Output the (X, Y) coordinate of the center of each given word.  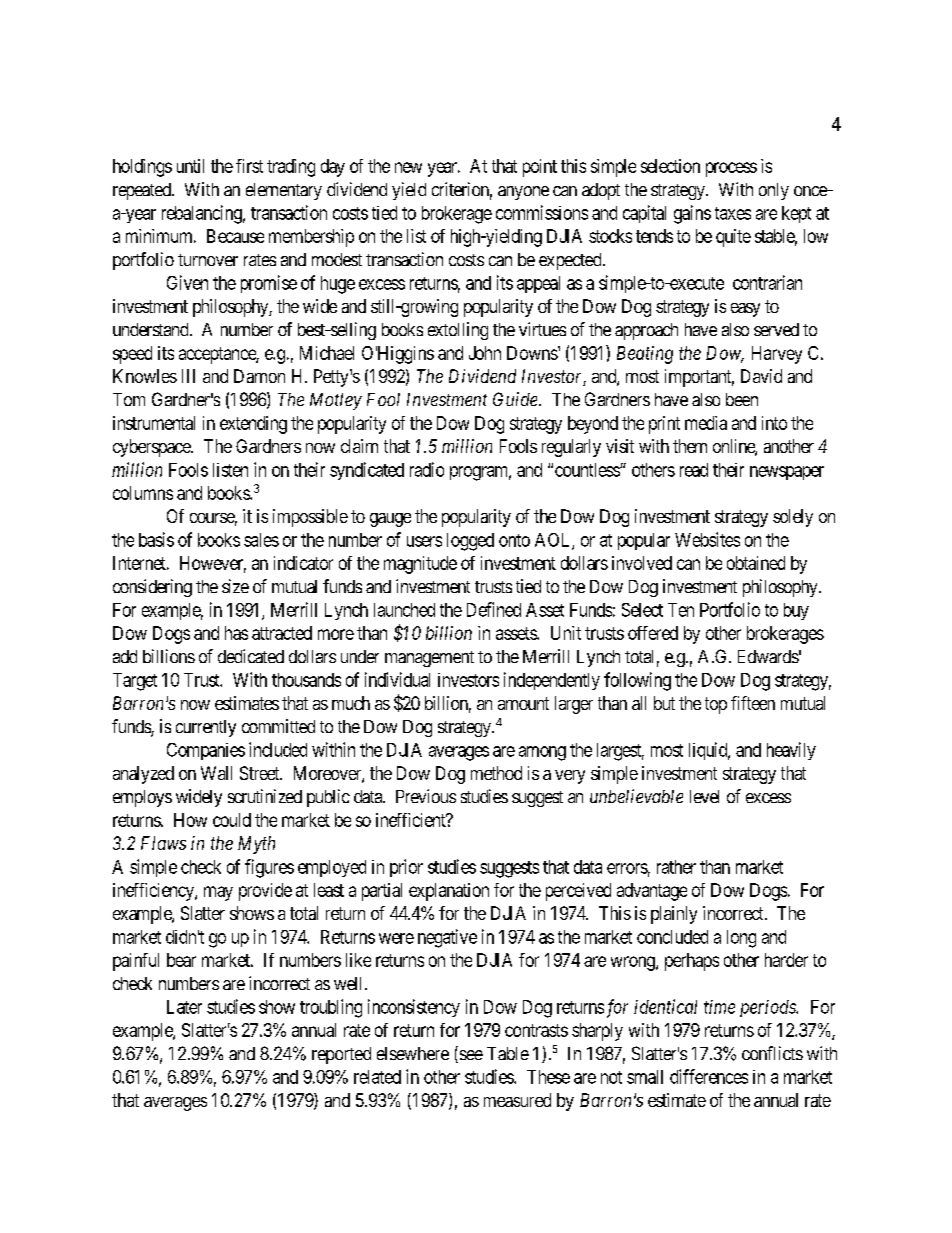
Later (184, 1007)
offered (653, 633)
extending (253, 425)
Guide (516, 399)
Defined (494, 609)
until (190, 166)
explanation (449, 892)
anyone (523, 193)
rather (676, 867)
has (236, 633)
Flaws (163, 843)
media (706, 423)
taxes (733, 213)
